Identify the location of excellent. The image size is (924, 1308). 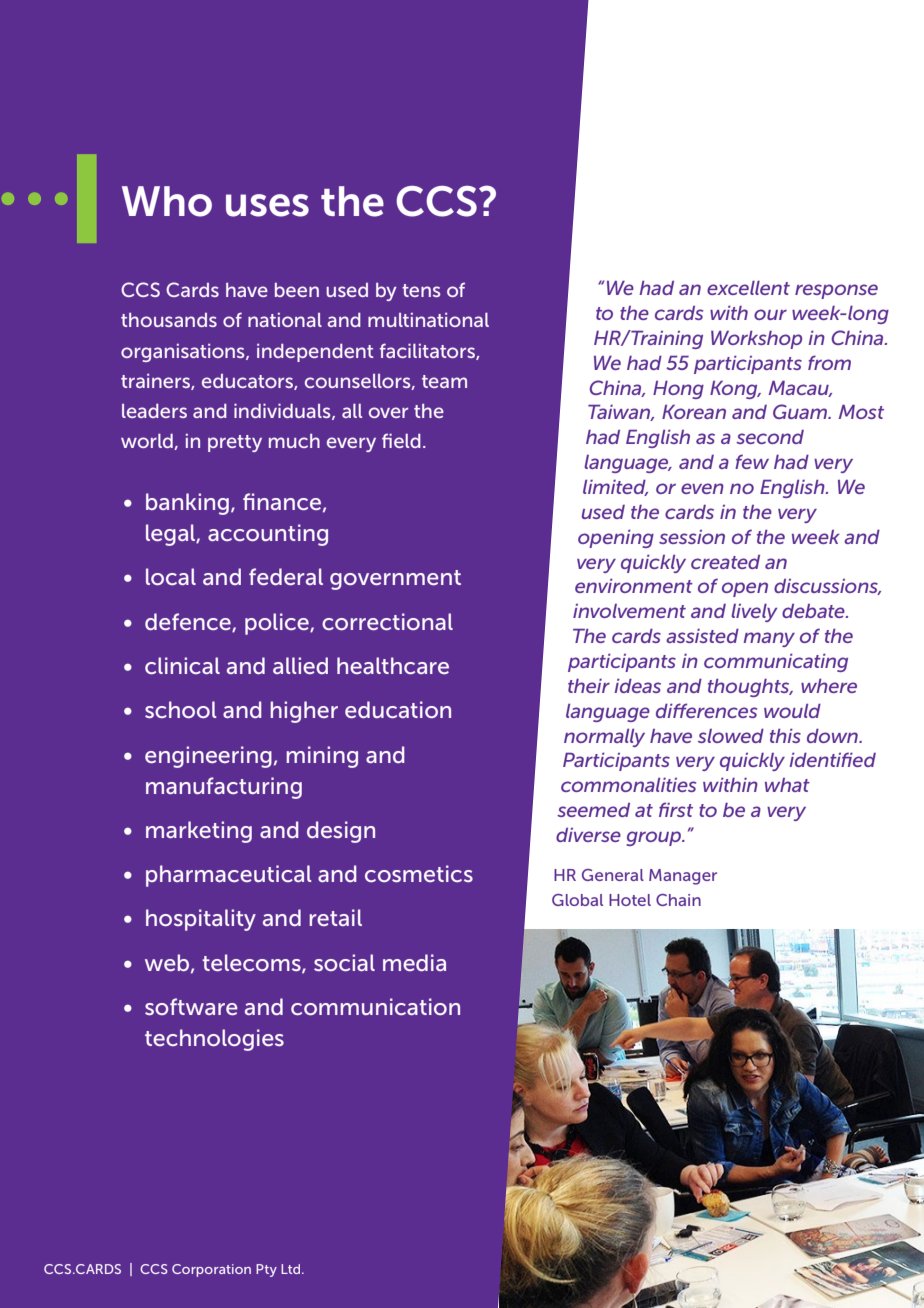
(748, 288).
